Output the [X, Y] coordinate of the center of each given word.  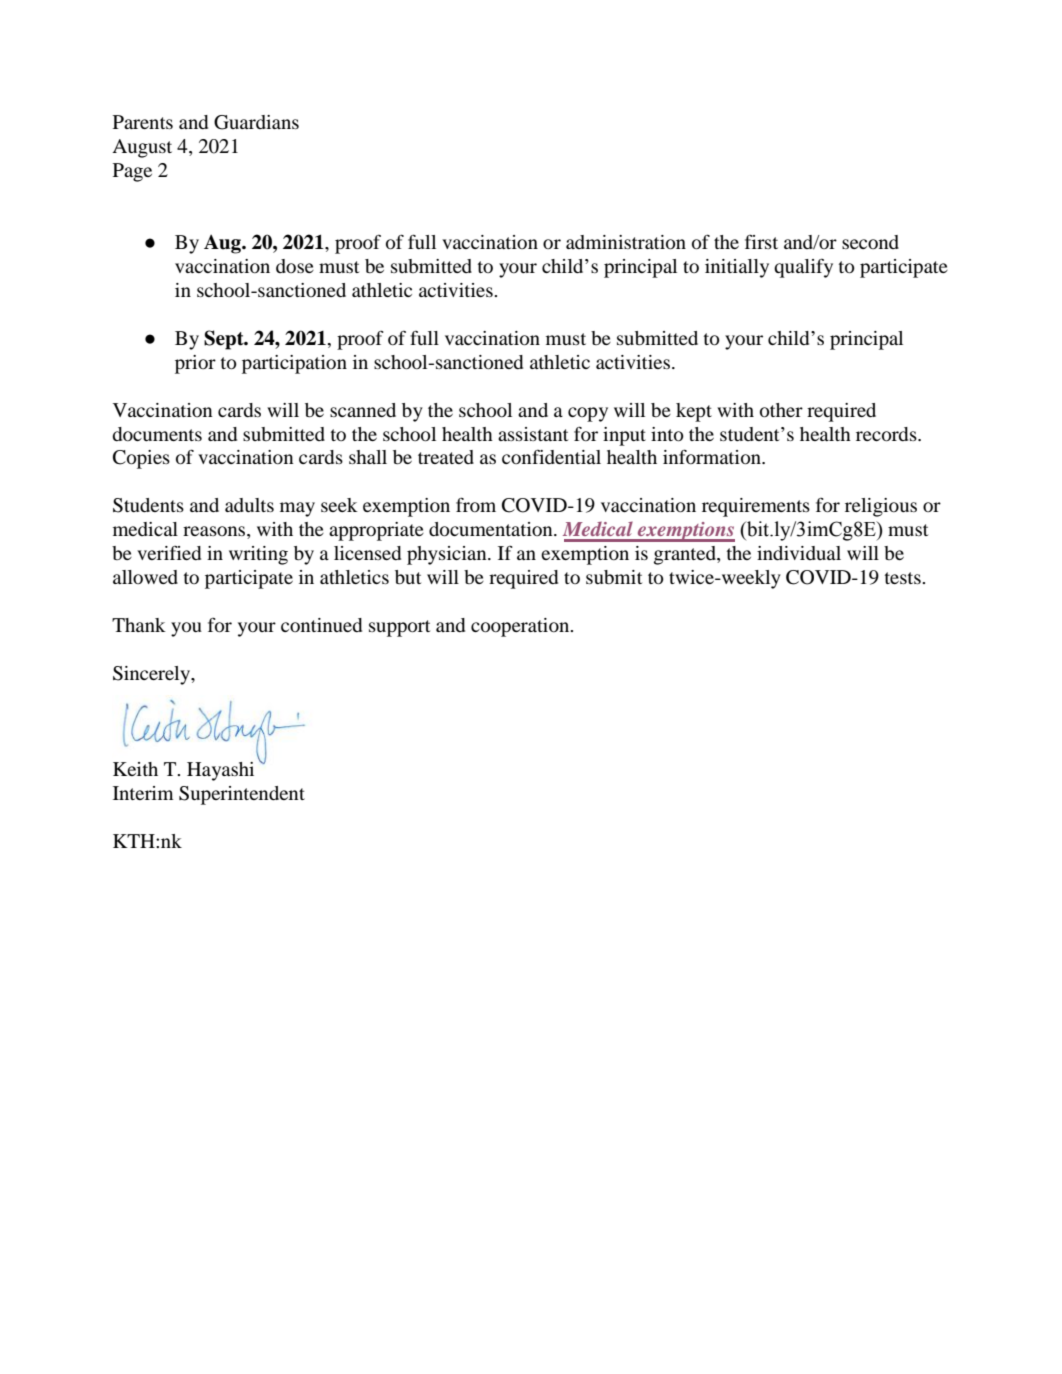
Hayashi [220, 771]
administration [626, 242]
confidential [551, 456]
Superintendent [242, 795]
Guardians [256, 122]
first [761, 242]
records [887, 434]
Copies [141, 459]
